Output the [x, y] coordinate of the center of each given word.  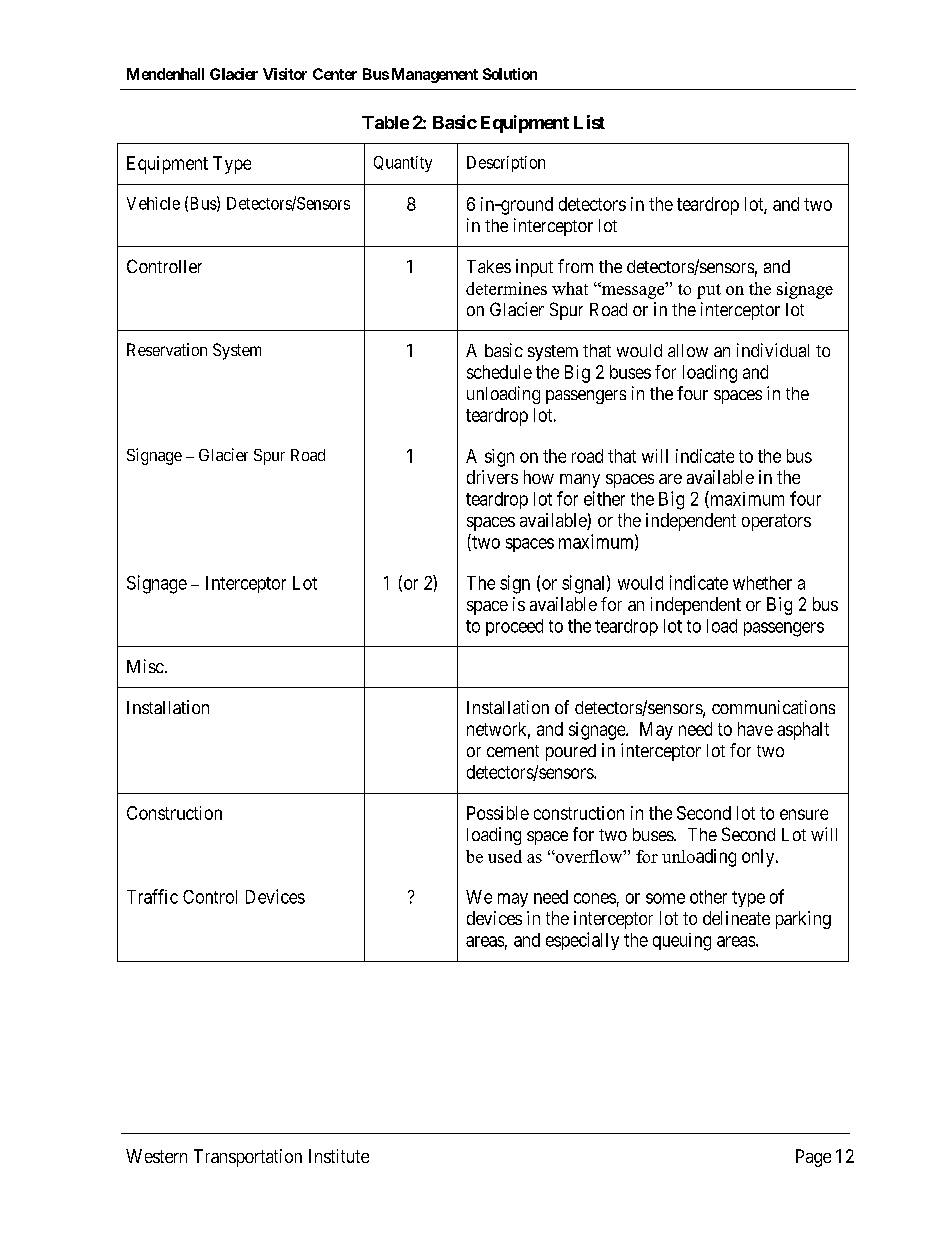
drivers [492, 477]
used [505, 856]
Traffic [152, 896]
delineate [736, 918]
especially [582, 941]
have [755, 729]
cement [513, 751]
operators [776, 522]
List [589, 122]
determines [506, 288]
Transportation [248, 1158]
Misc [145, 666]
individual [773, 350]
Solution [510, 74]
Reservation [167, 349]
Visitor [285, 74]
